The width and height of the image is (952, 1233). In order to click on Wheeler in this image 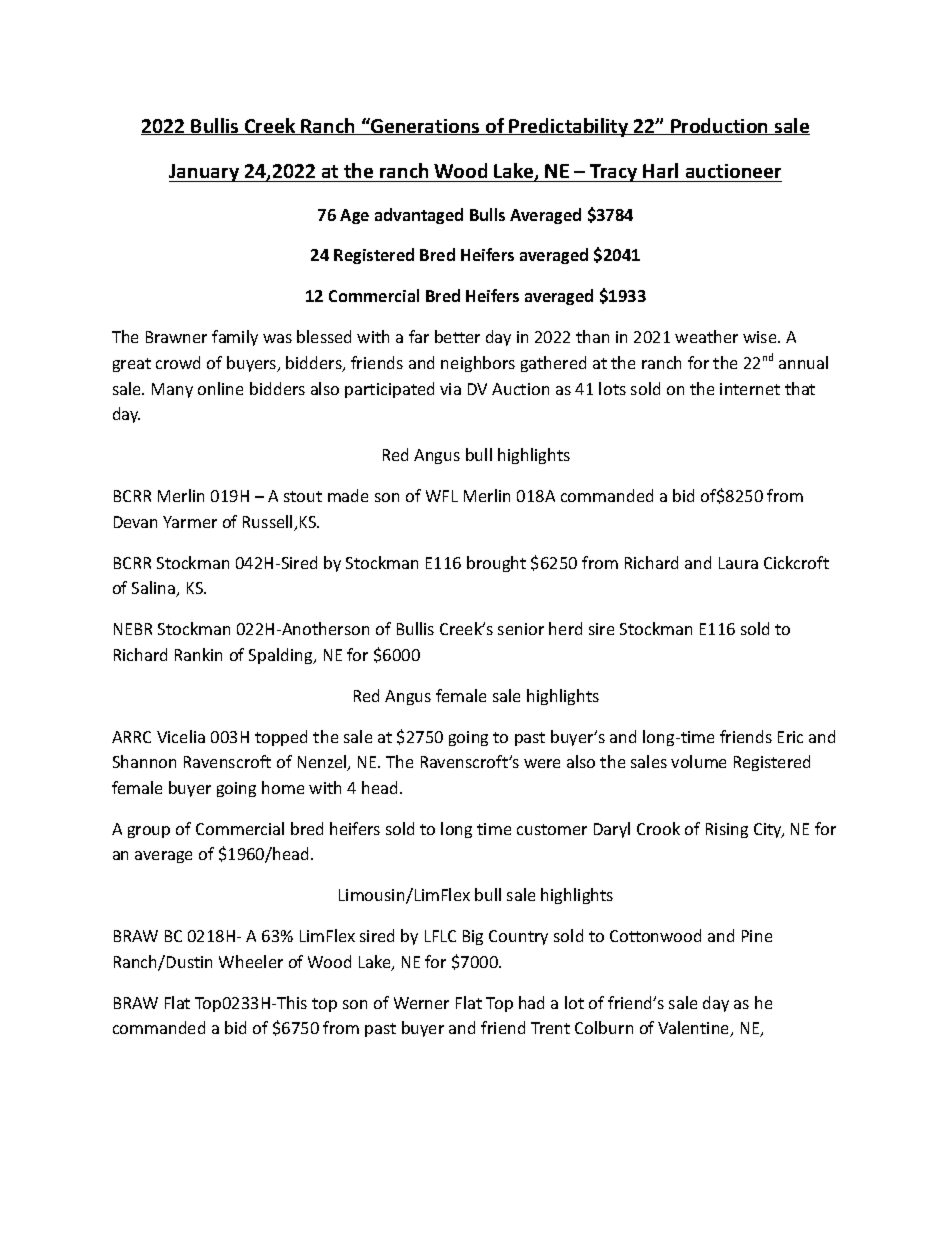, I will do `click(251, 961)`.
